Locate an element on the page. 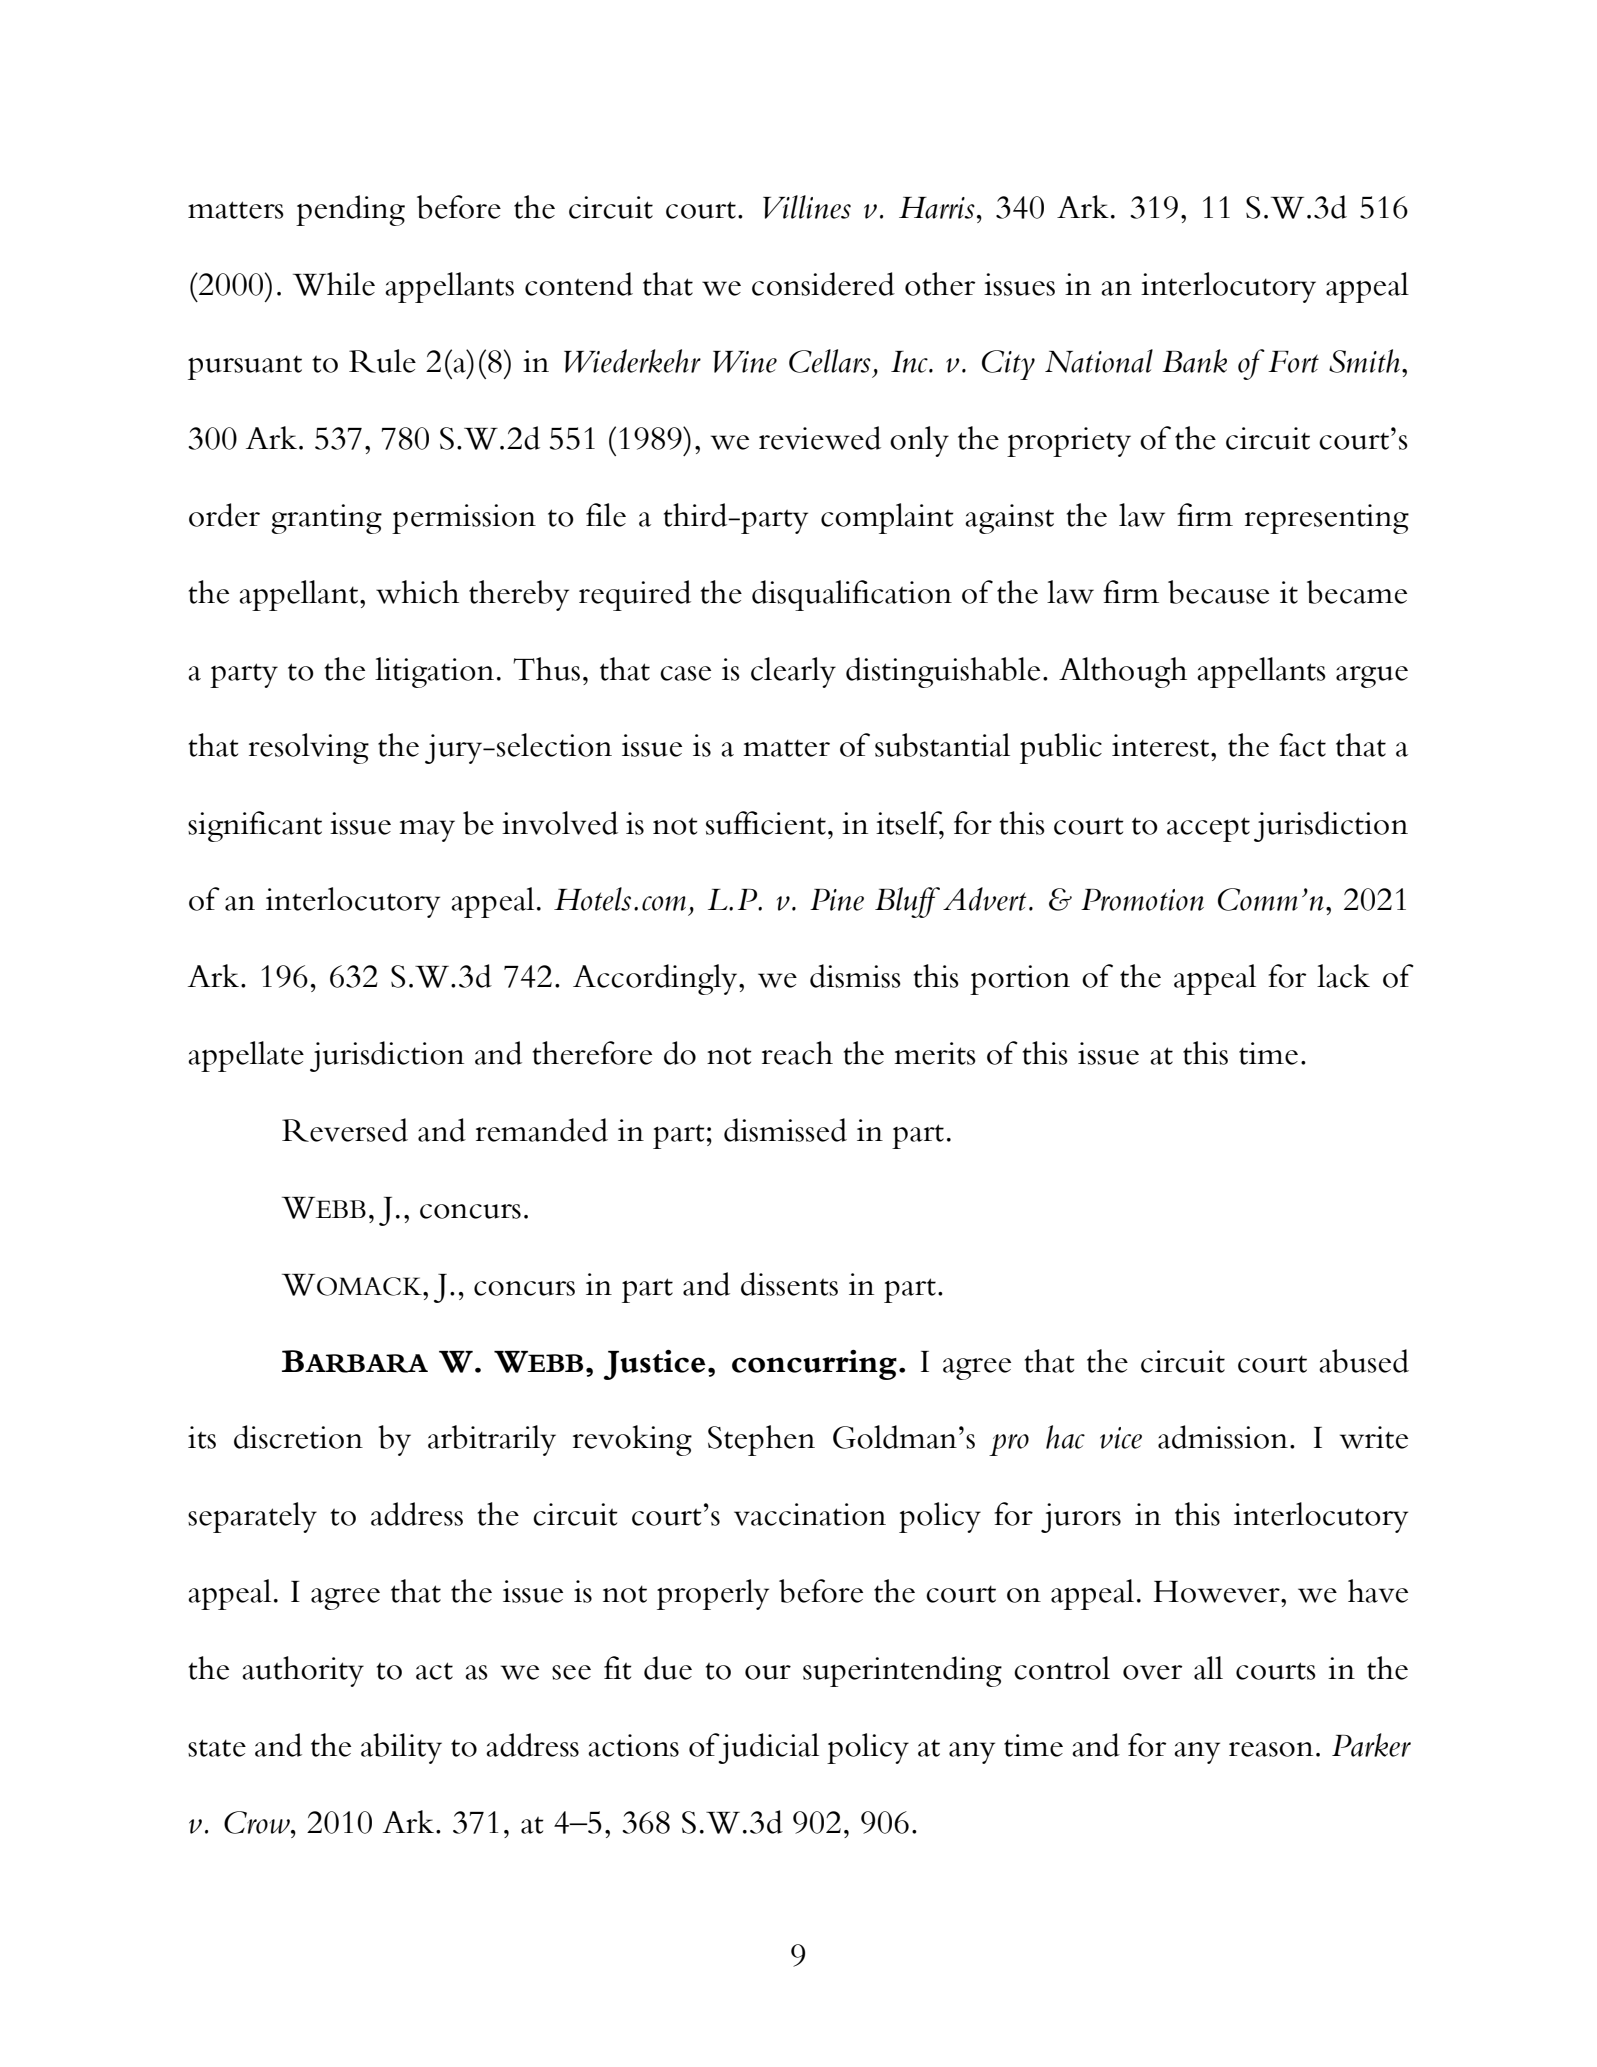  ability is located at coordinates (401, 1748).
